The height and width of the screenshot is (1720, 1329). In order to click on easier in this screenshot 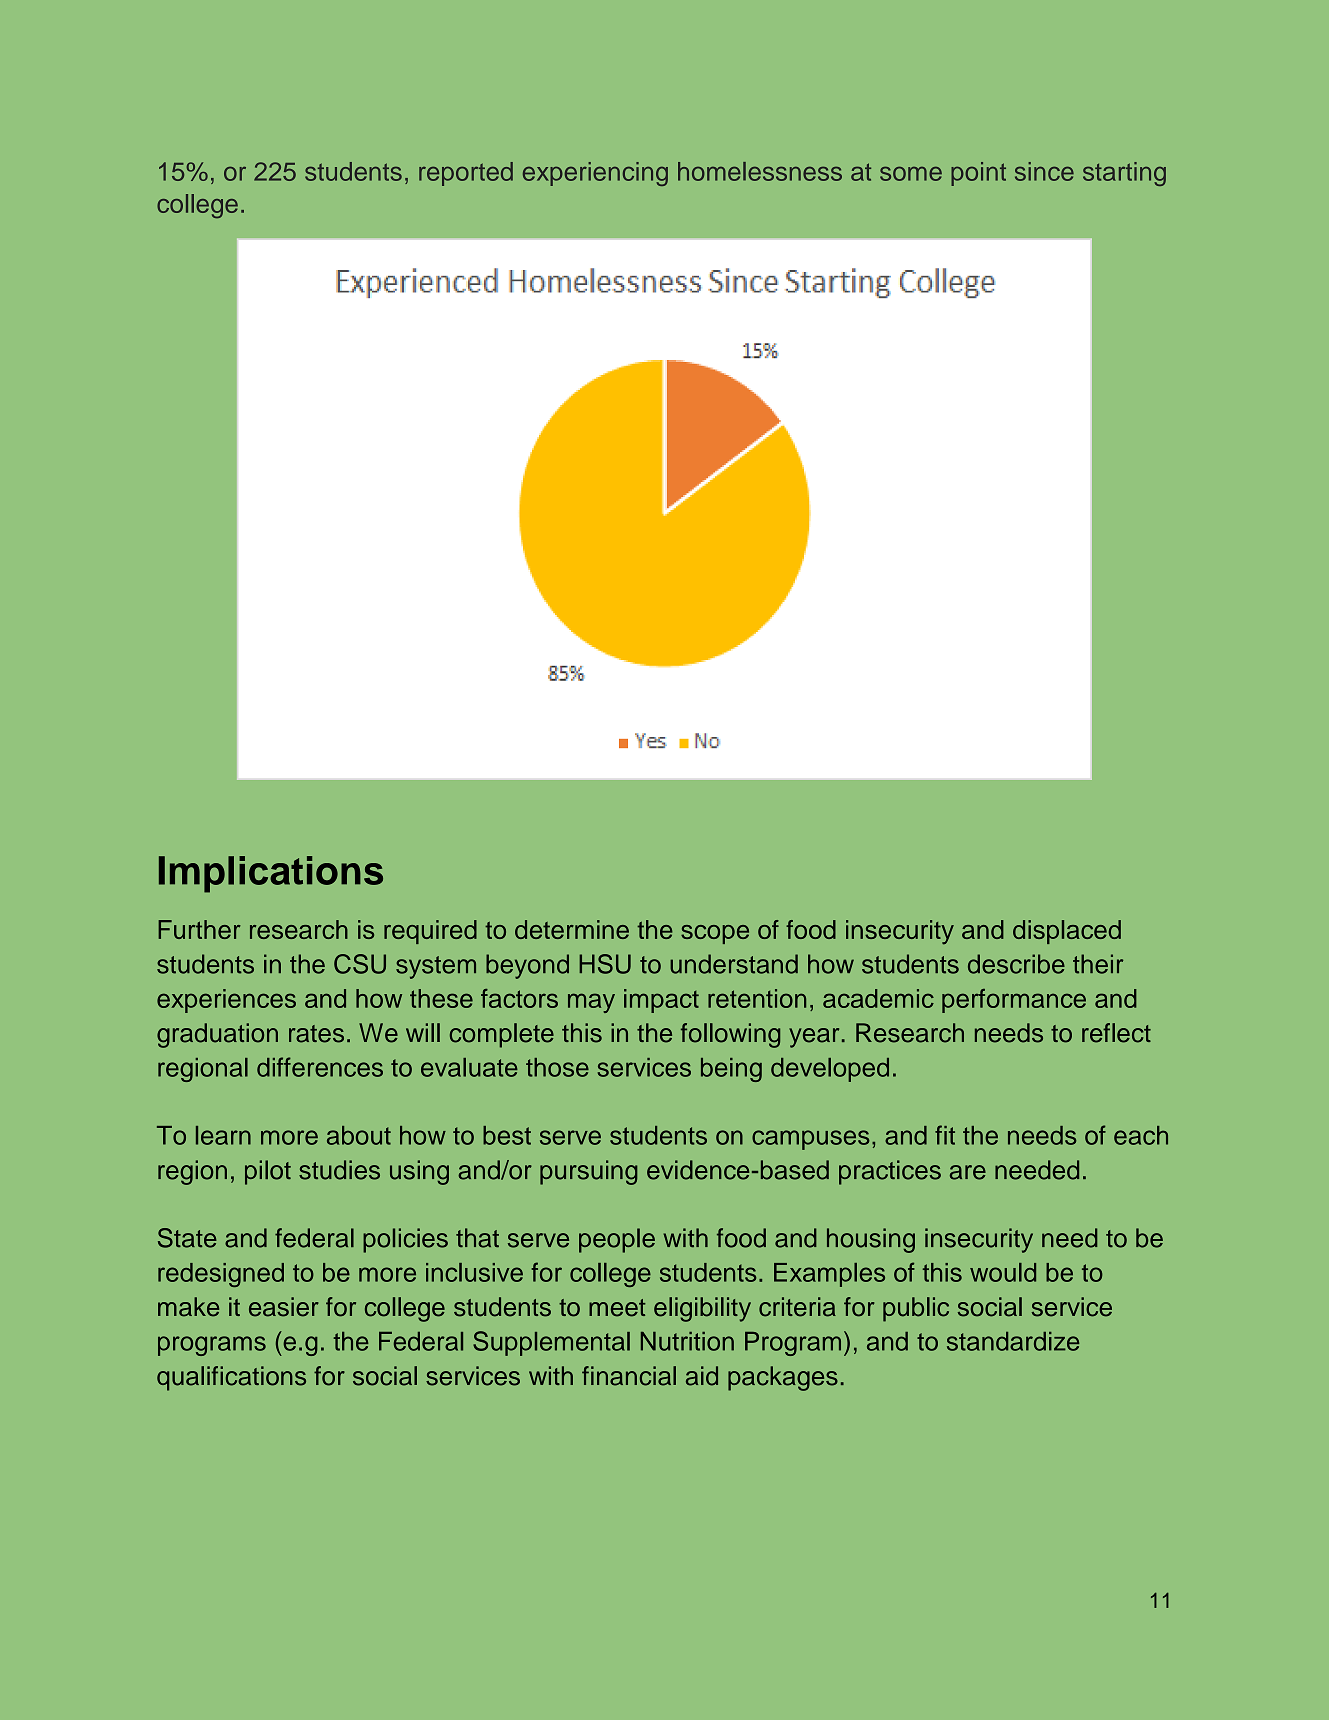, I will do `click(284, 1307)`.
